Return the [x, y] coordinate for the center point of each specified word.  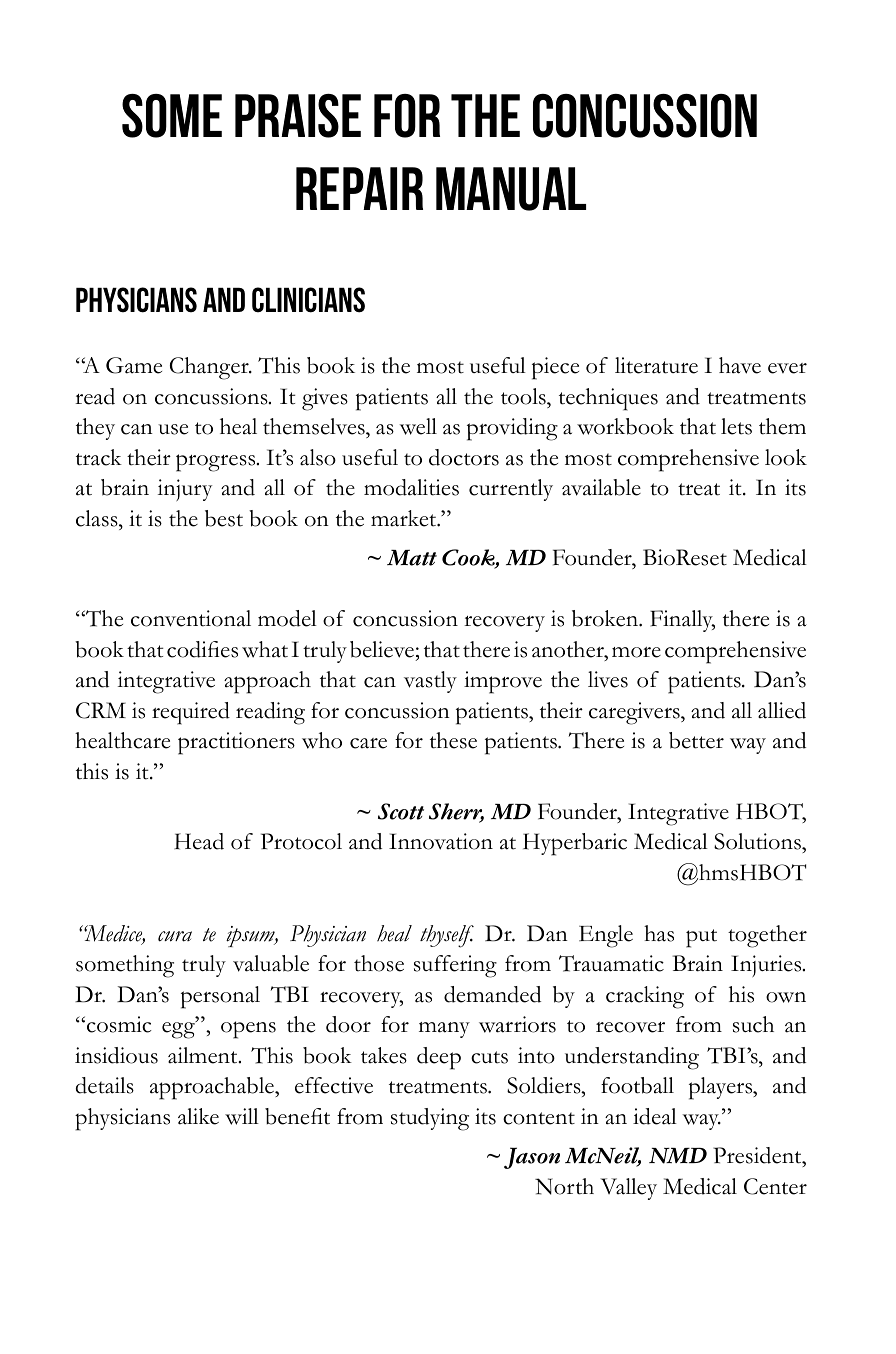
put [701, 938]
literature [656, 365]
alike [198, 1116]
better [696, 740]
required [191, 713]
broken [606, 618]
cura [175, 936]
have [740, 365]
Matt [412, 557]
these [453, 740]
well [418, 426]
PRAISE [298, 116]
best [224, 518]
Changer [210, 368]
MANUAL [511, 189]
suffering [455, 966]
